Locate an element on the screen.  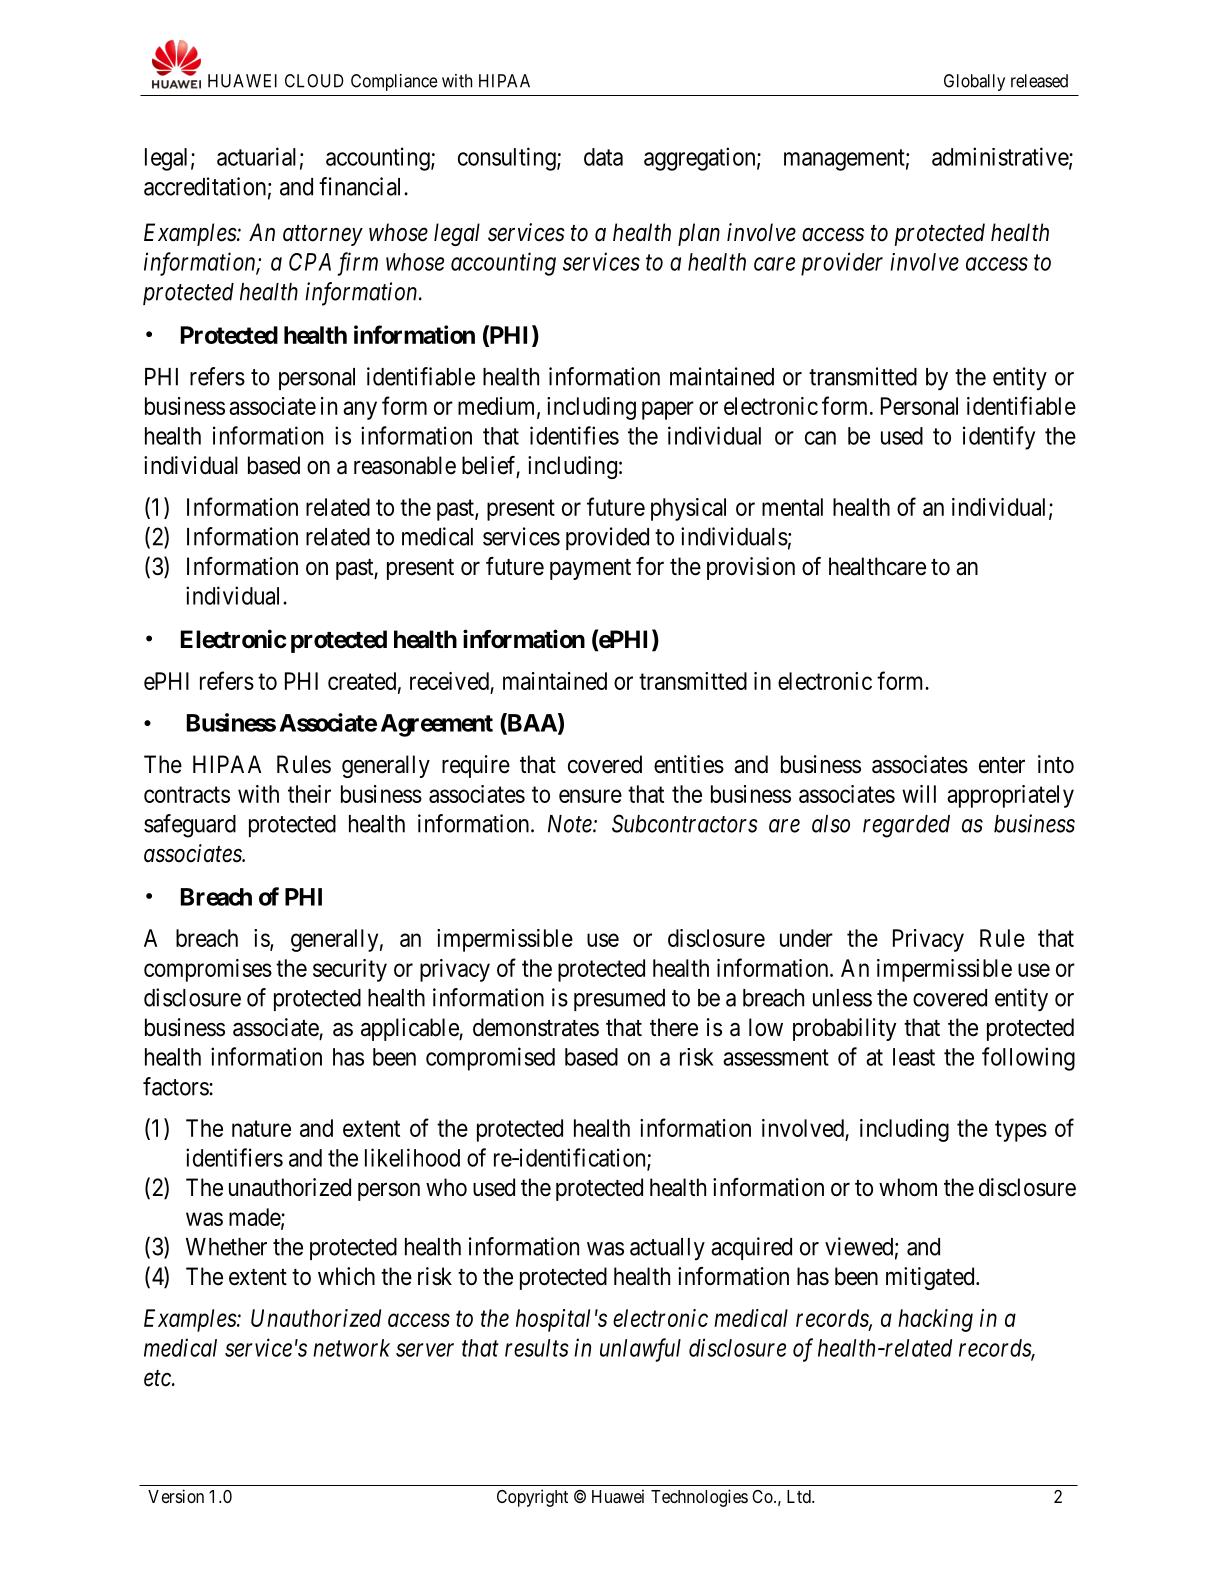
payment is located at coordinates (590, 569).
